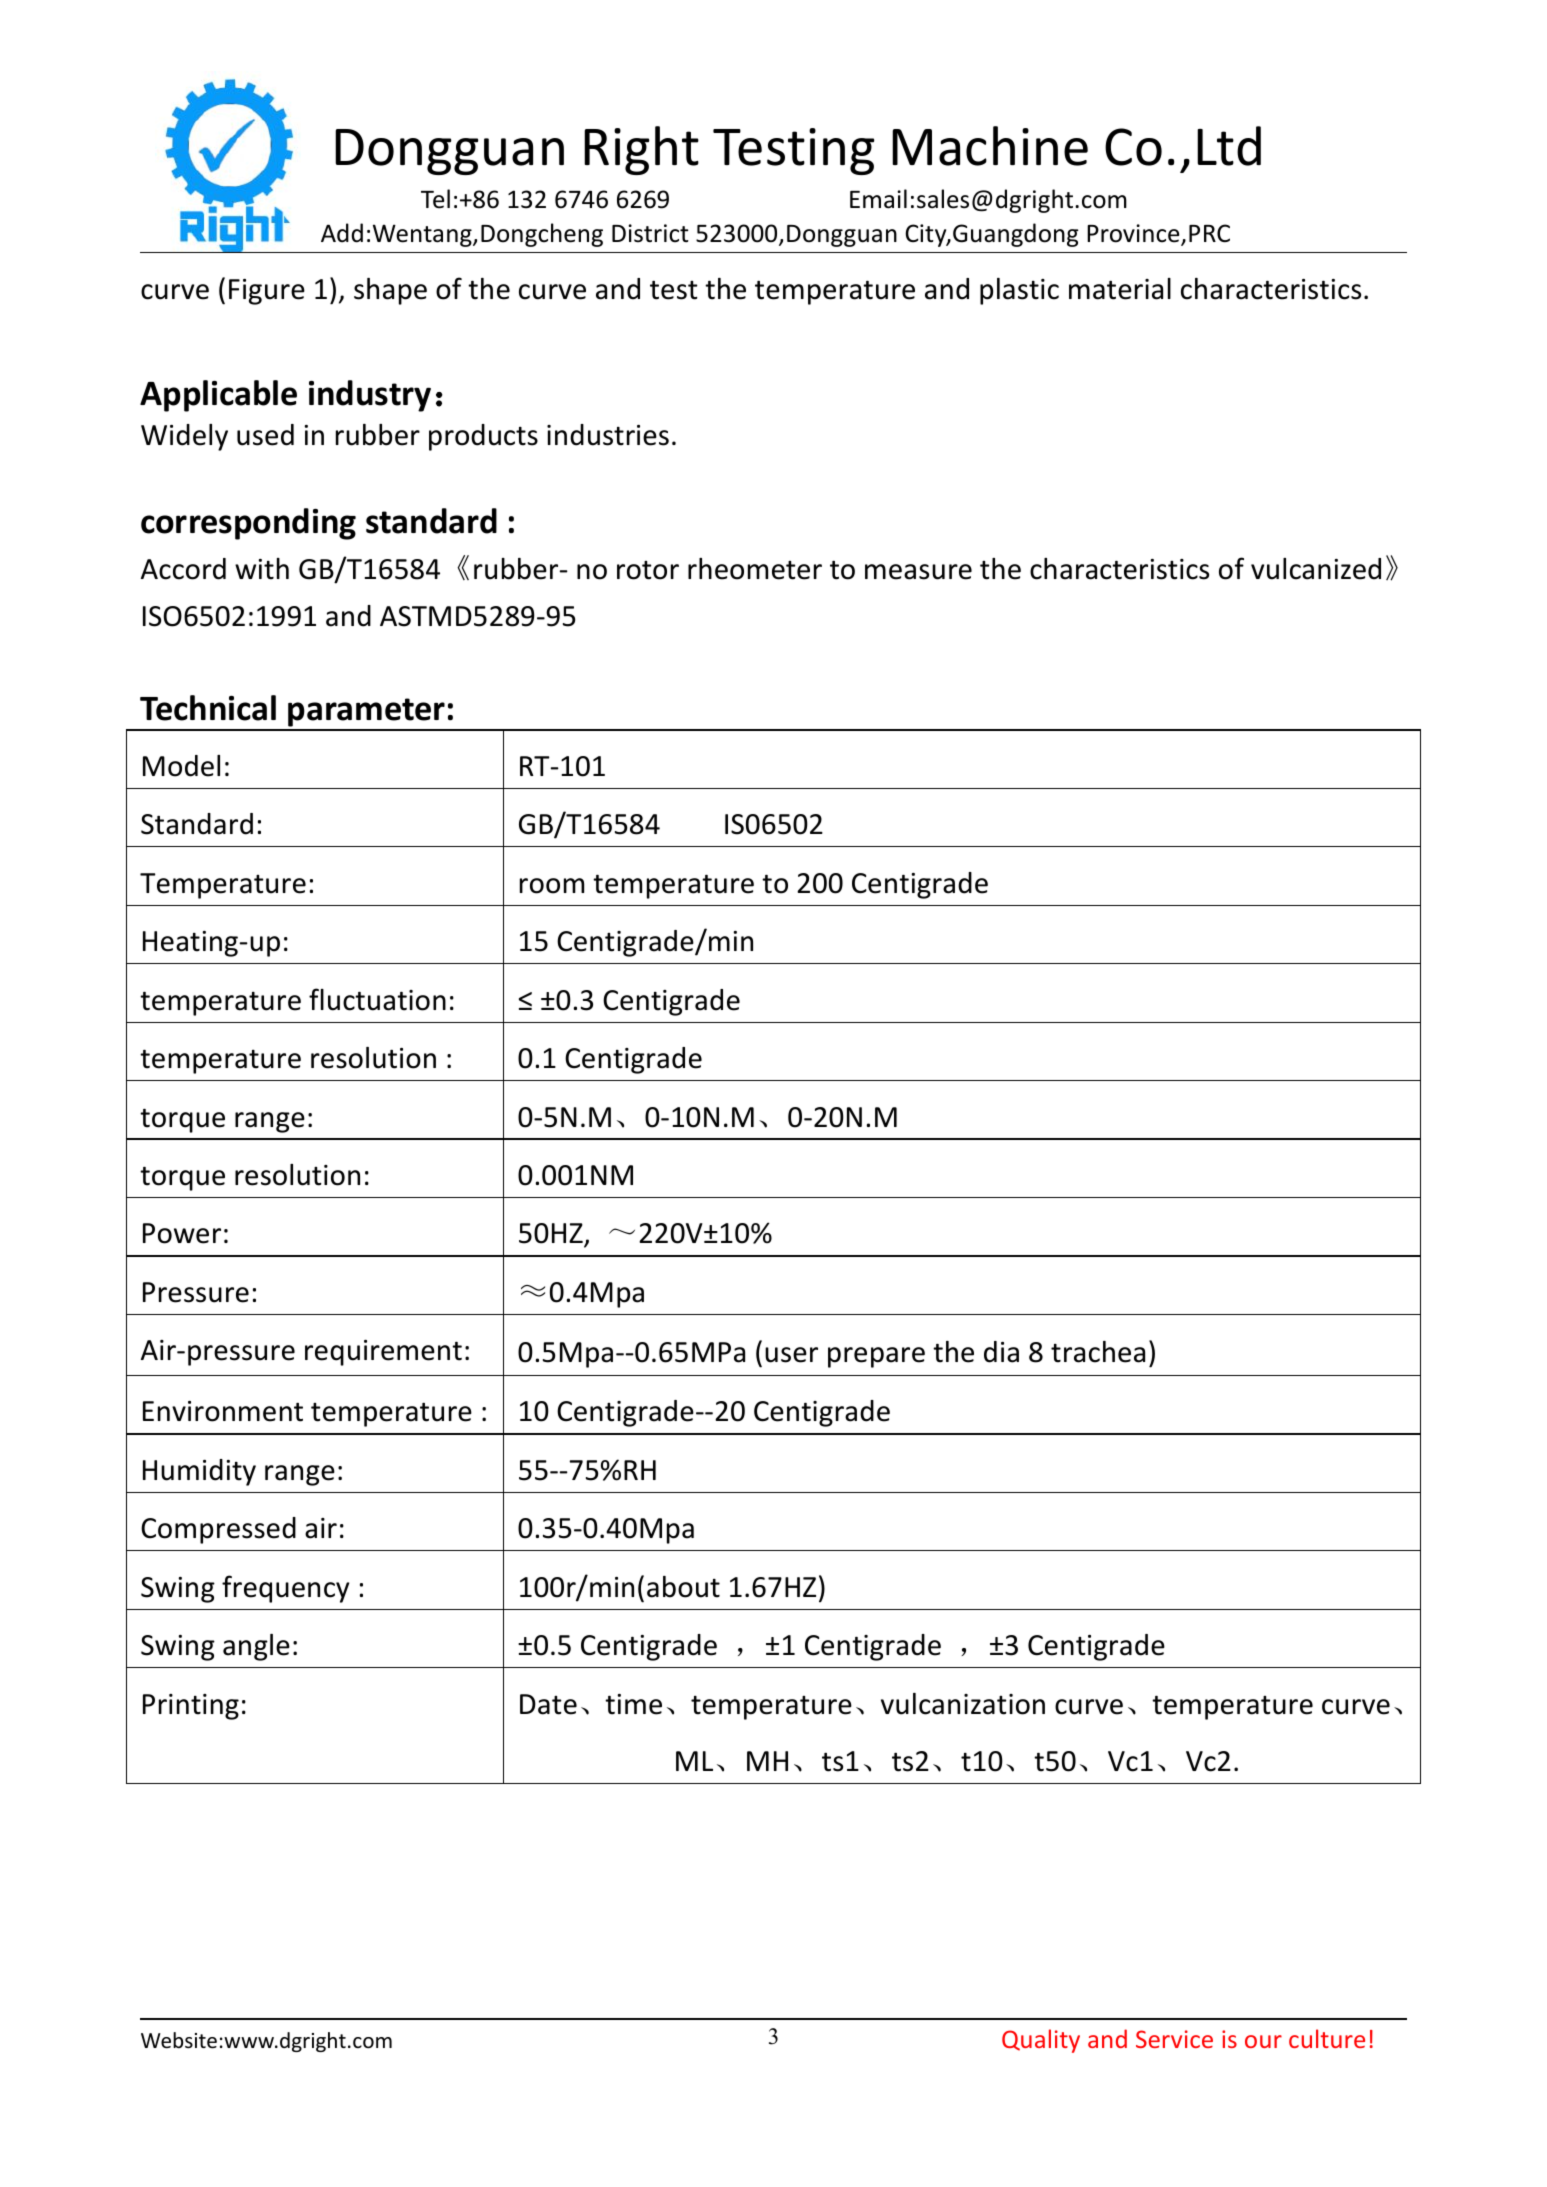  I want to click on requirement, so click(383, 1353).
